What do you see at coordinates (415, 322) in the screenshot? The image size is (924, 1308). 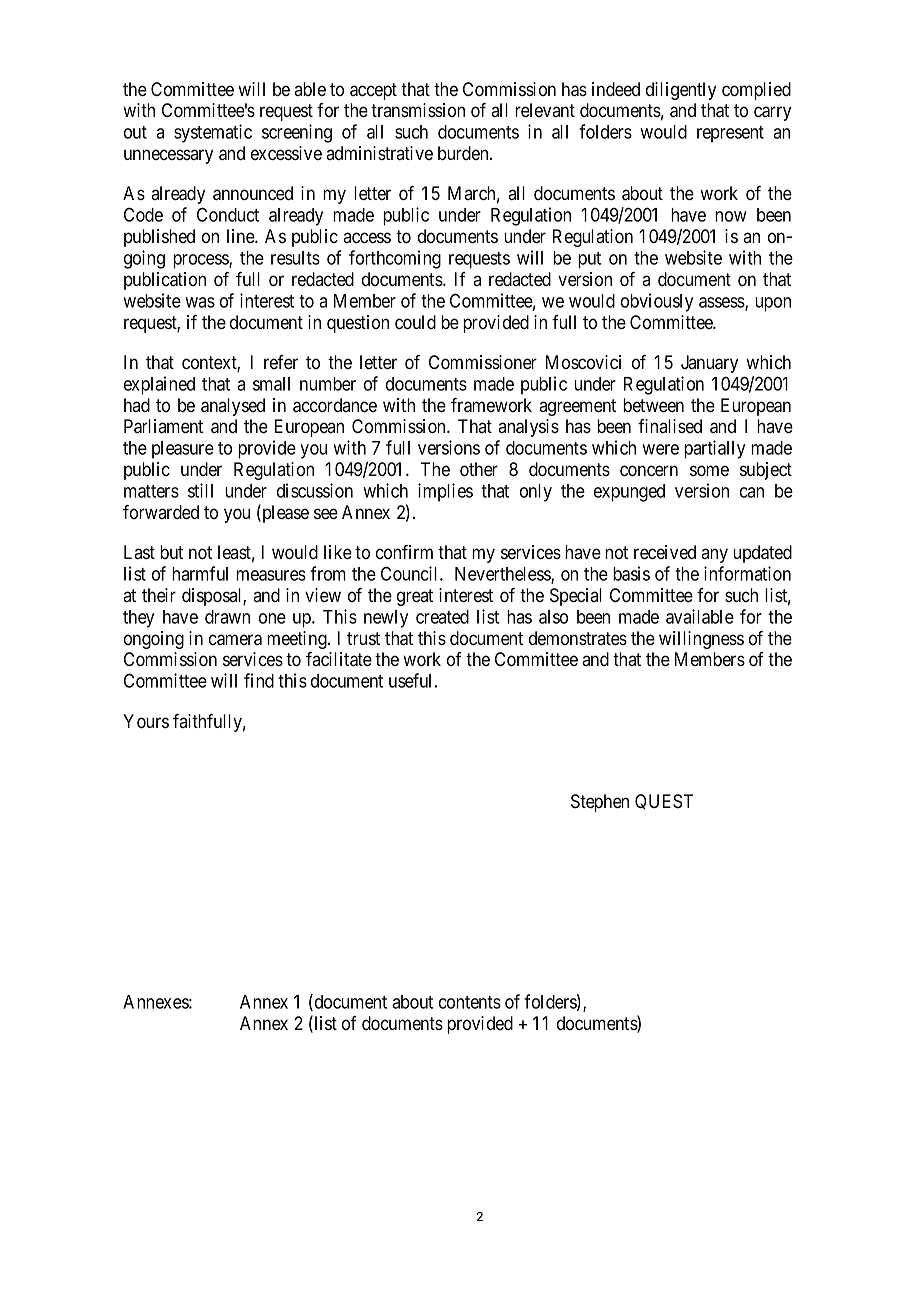 I see `could` at bounding box center [415, 322].
